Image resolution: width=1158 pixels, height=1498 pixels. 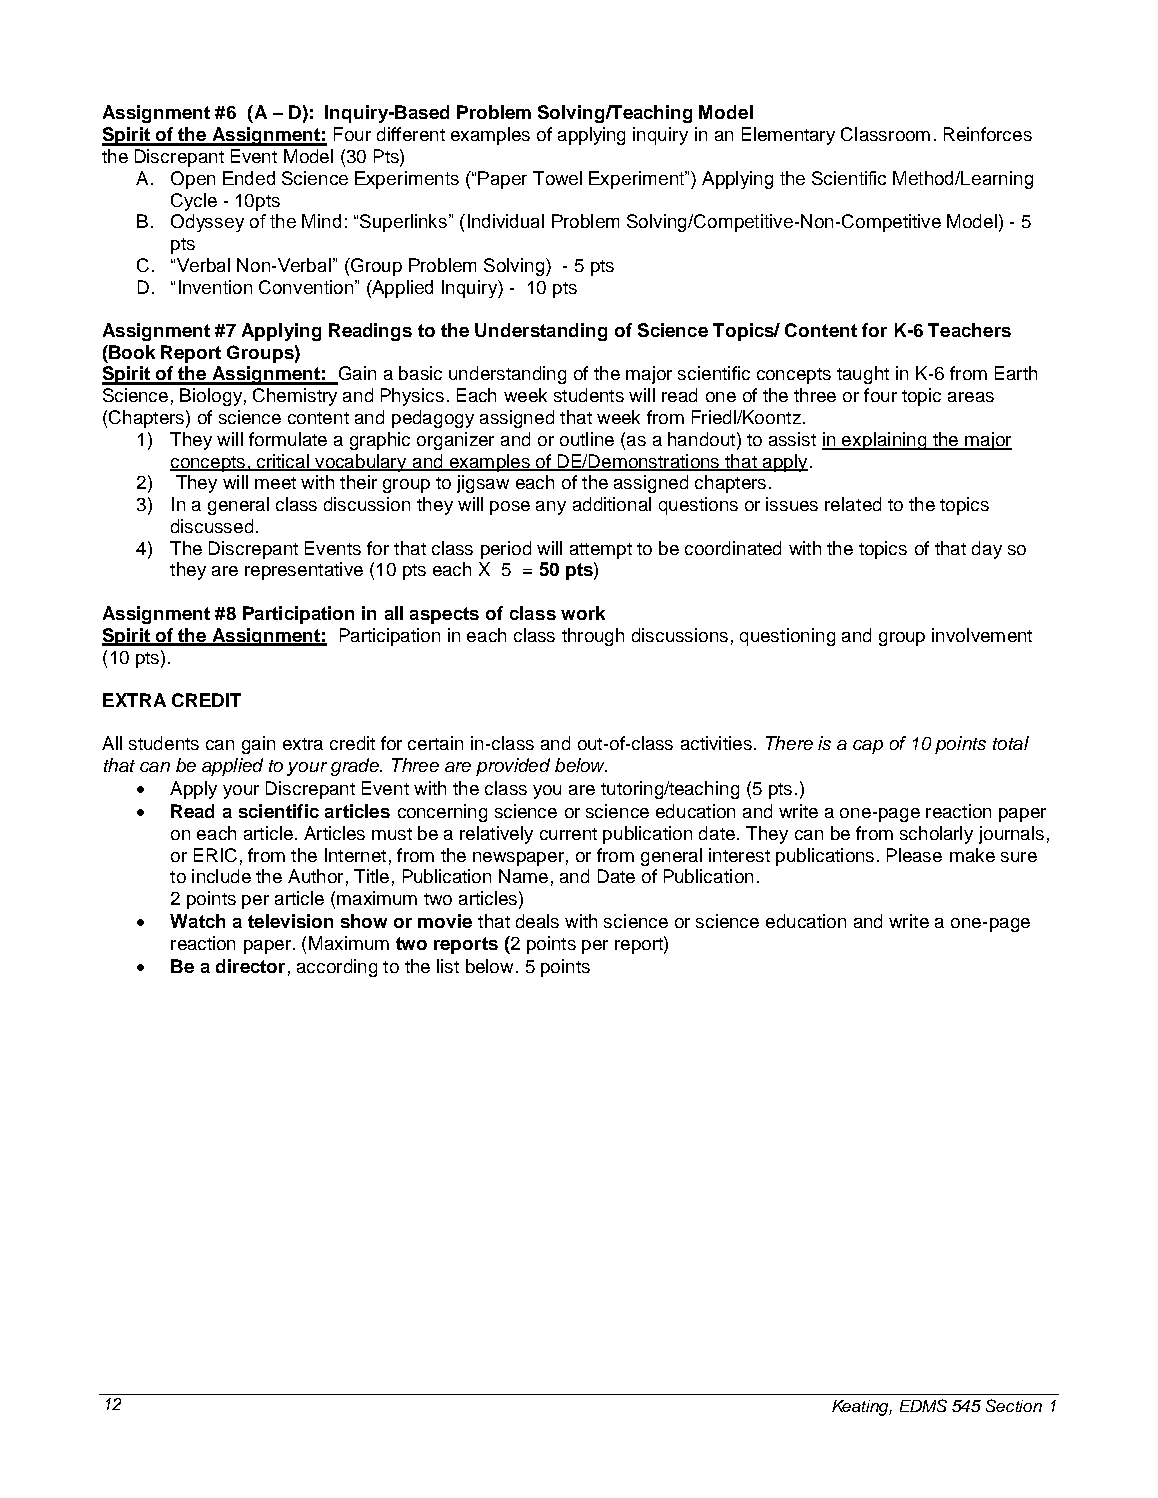 I want to click on outline, so click(x=587, y=439).
